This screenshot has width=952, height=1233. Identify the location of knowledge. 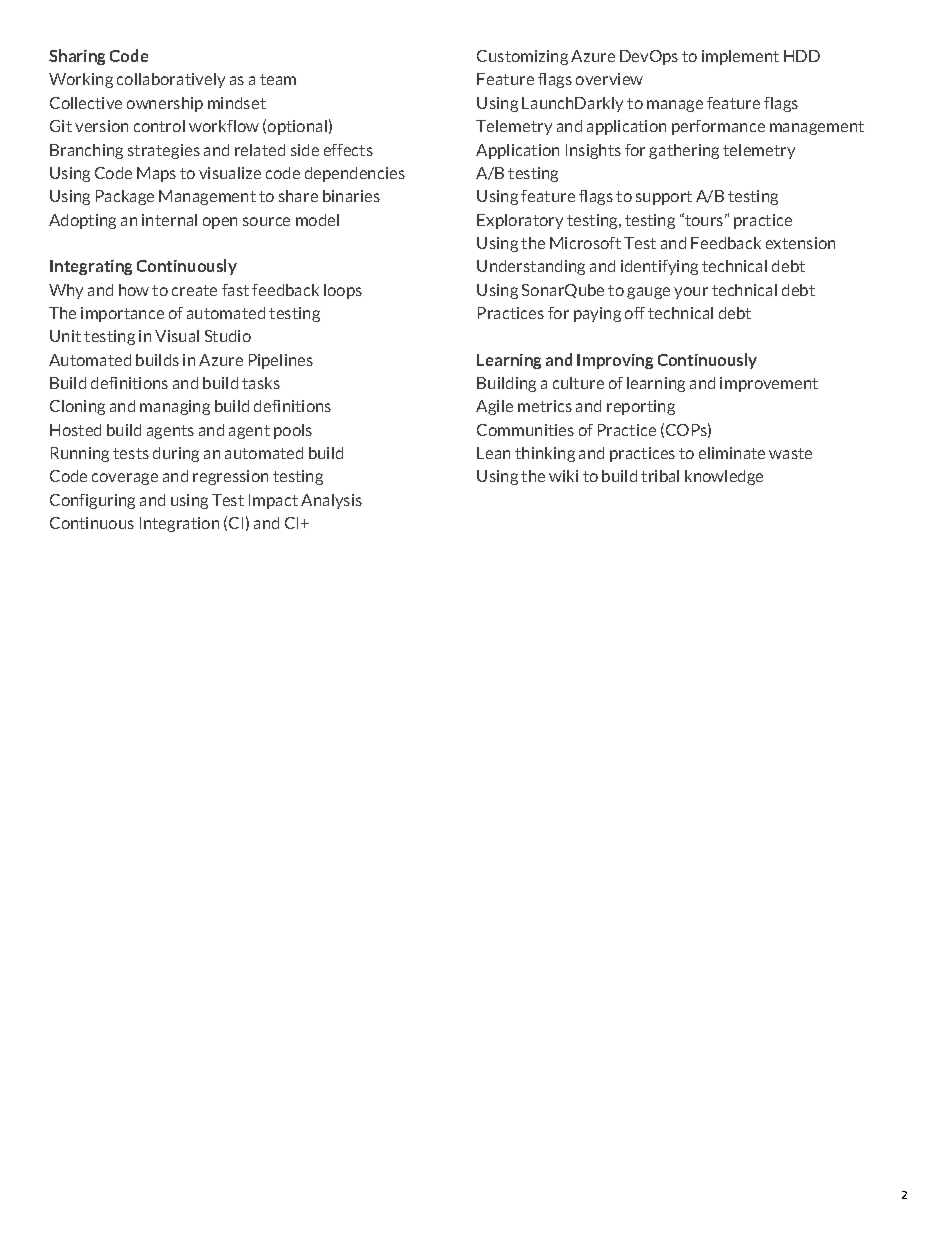
(724, 477).
